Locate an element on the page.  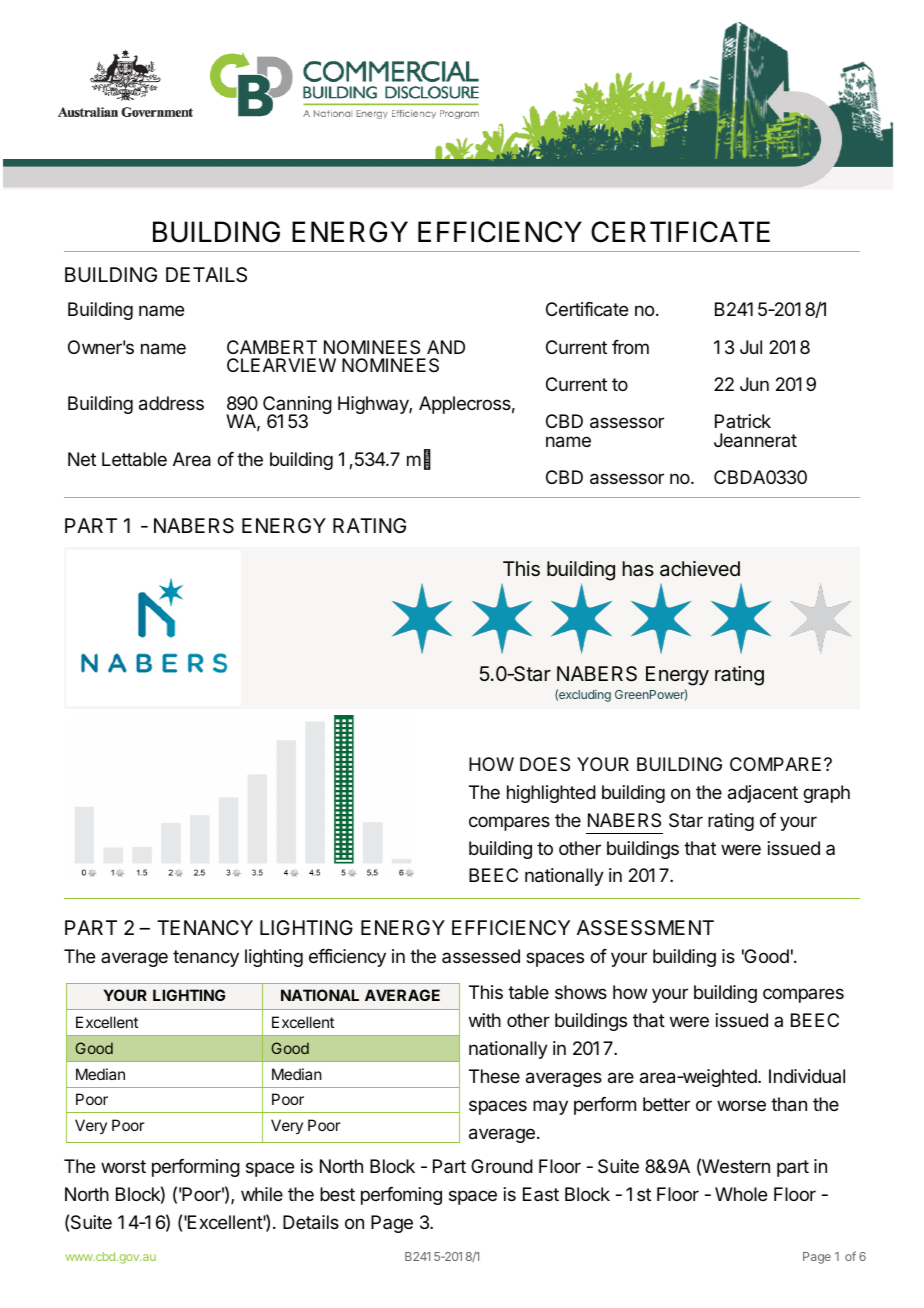
worst is located at coordinates (123, 1166).
